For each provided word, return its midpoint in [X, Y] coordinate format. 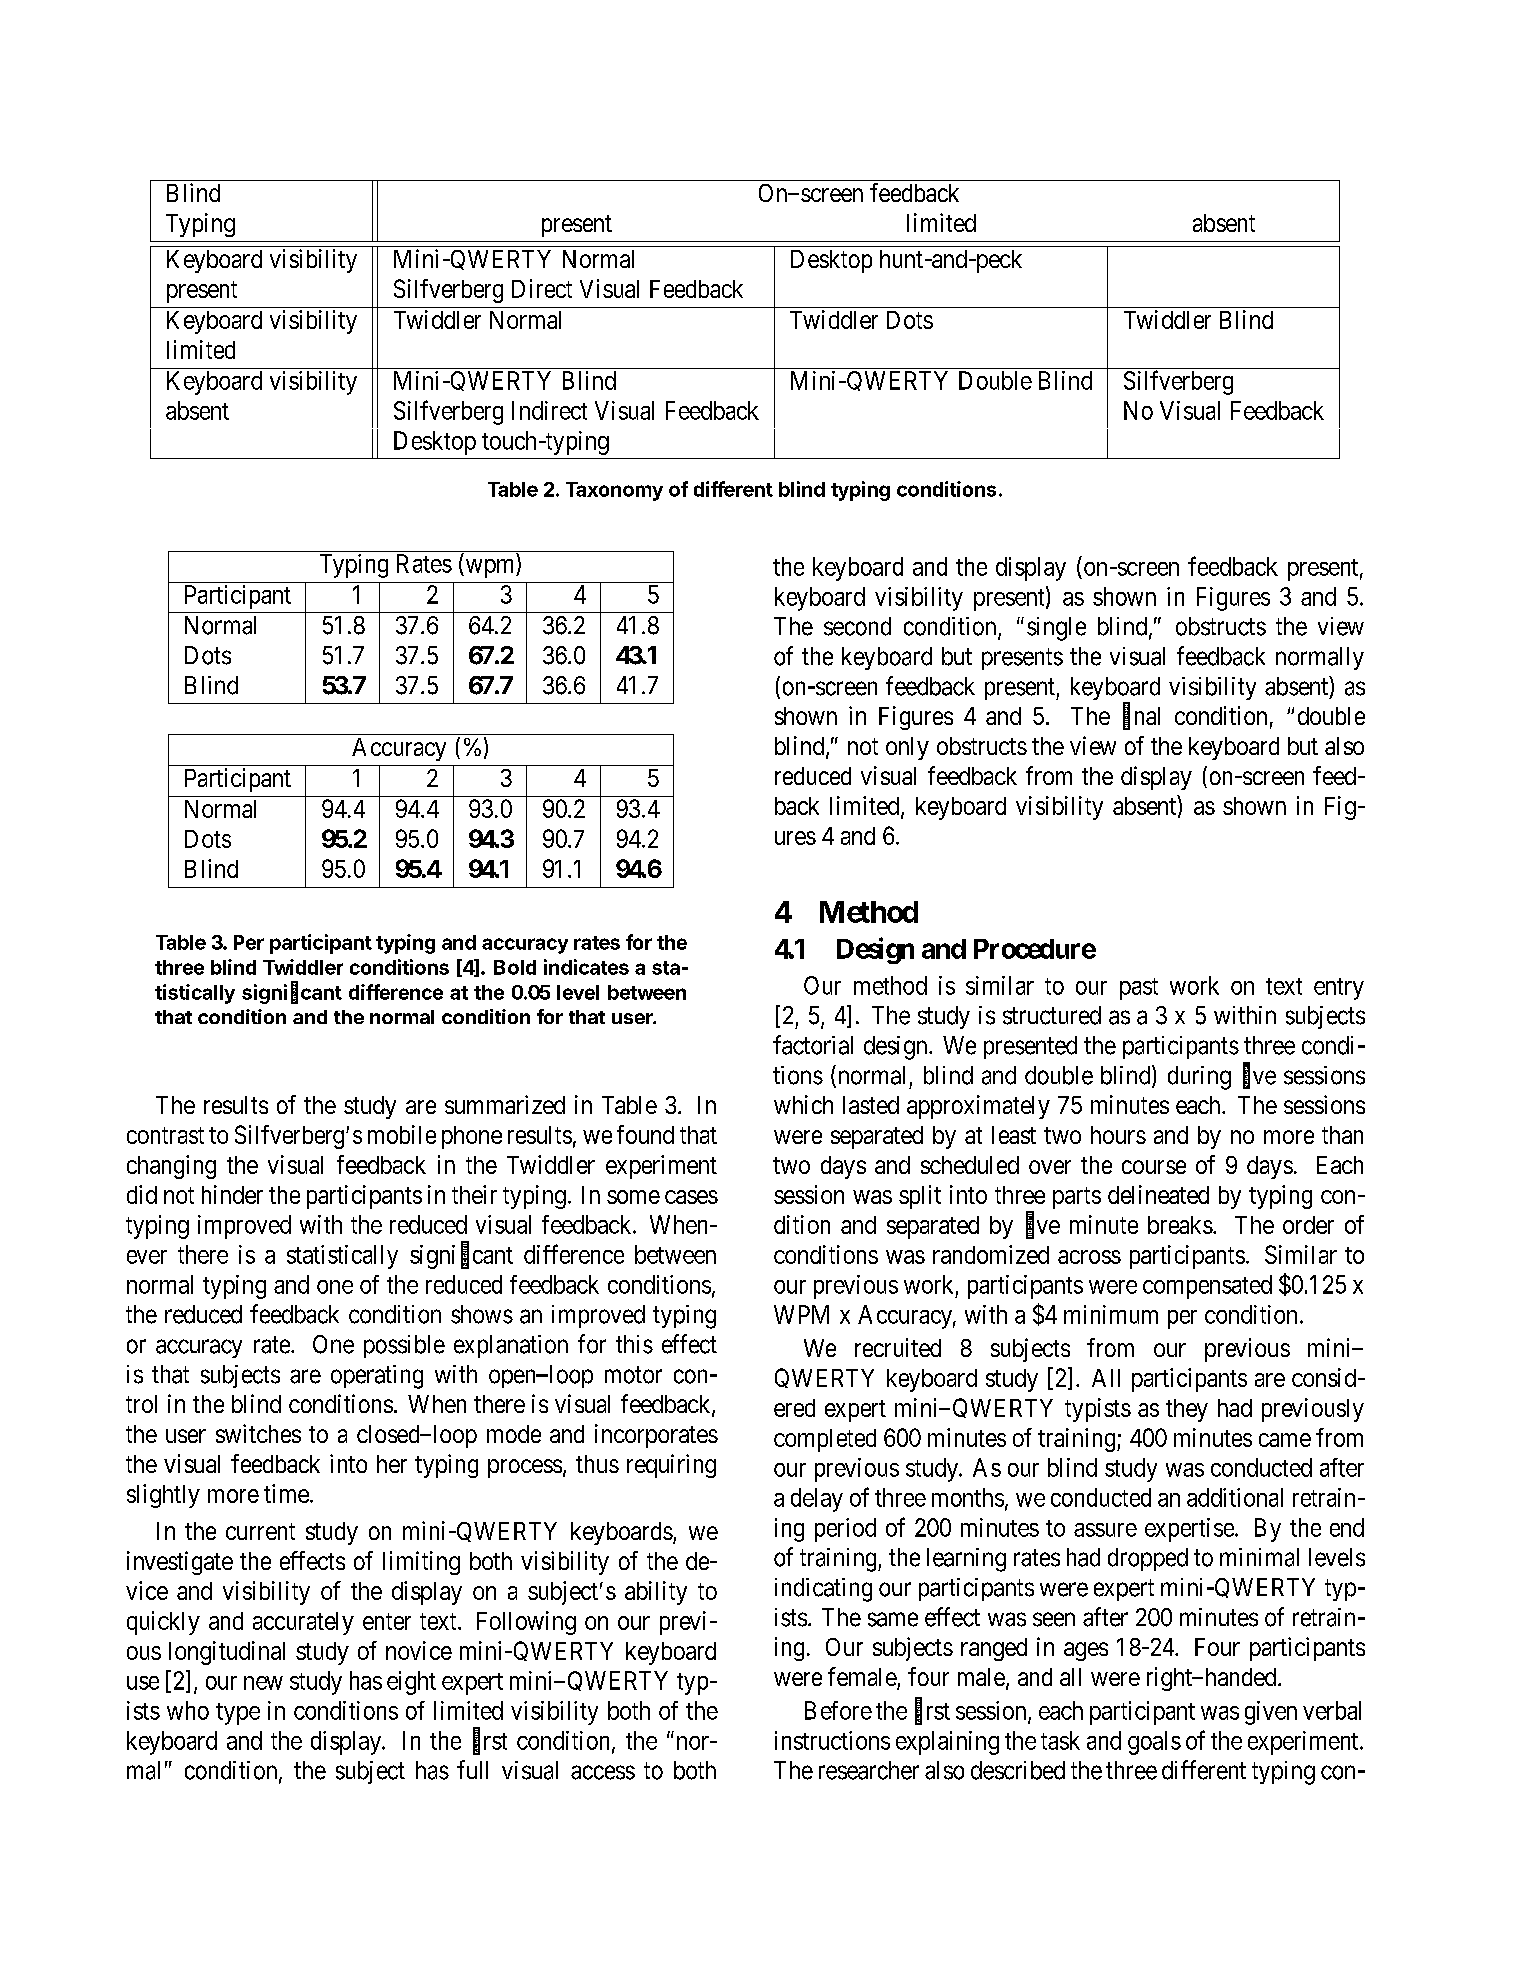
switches [258, 1433]
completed [825, 1440]
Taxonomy [614, 491]
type [238, 1714]
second [857, 626]
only [907, 748]
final [1141, 717]
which [803, 1104]
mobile [402, 1134]
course [1154, 1167]
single [1056, 629]
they [1187, 1410]
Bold [515, 967]
